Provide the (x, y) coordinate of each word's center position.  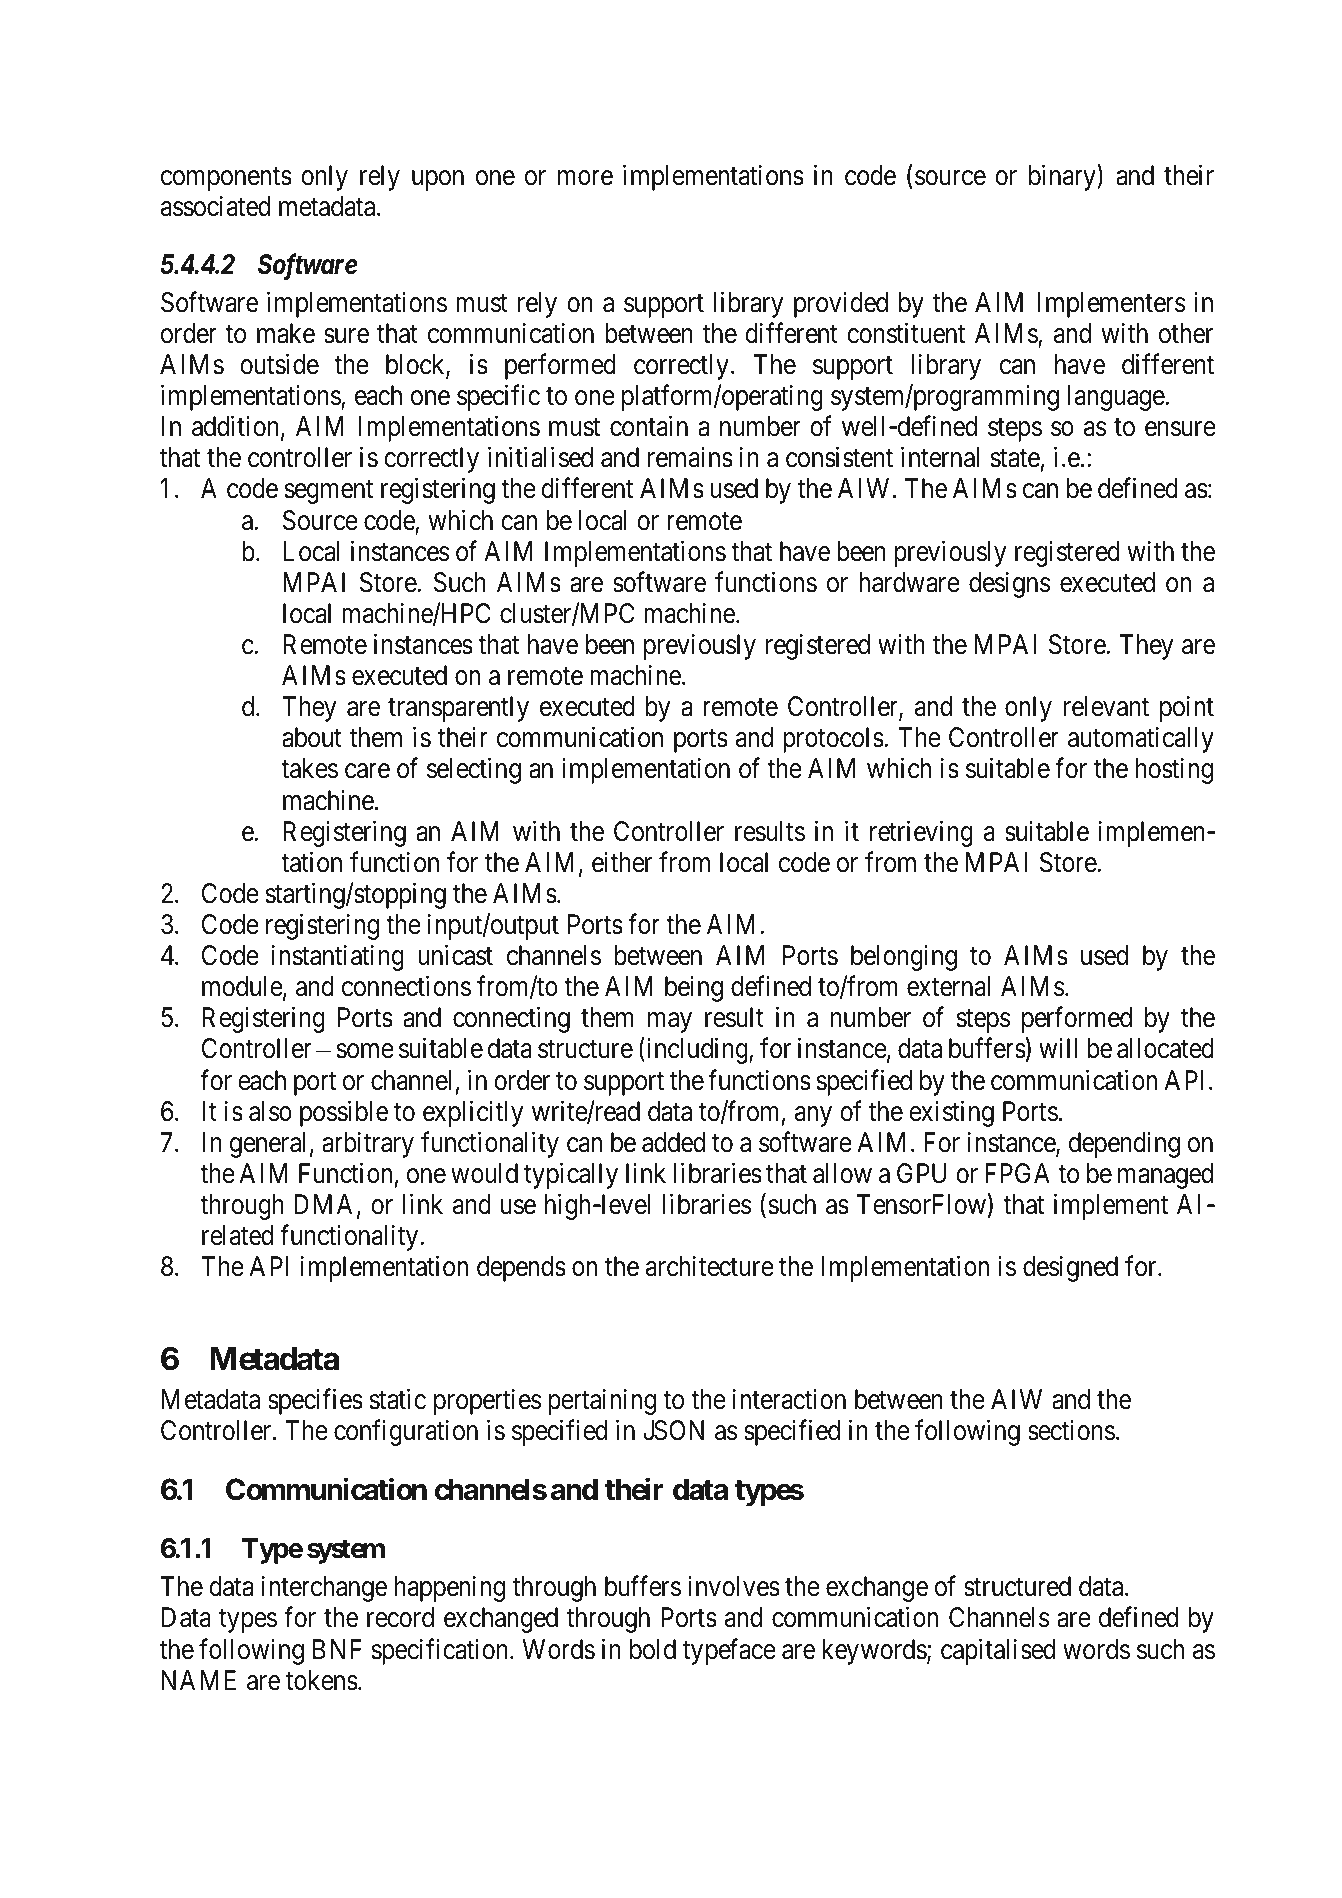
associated (215, 206)
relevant (1106, 706)
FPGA (1017, 1173)
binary (1063, 177)
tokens (322, 1680)
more (585, 178)
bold (653, 1649)
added (673, 1142)
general (267, 1145)
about (312, 737)
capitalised (998, 1651)
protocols (833, 740)
